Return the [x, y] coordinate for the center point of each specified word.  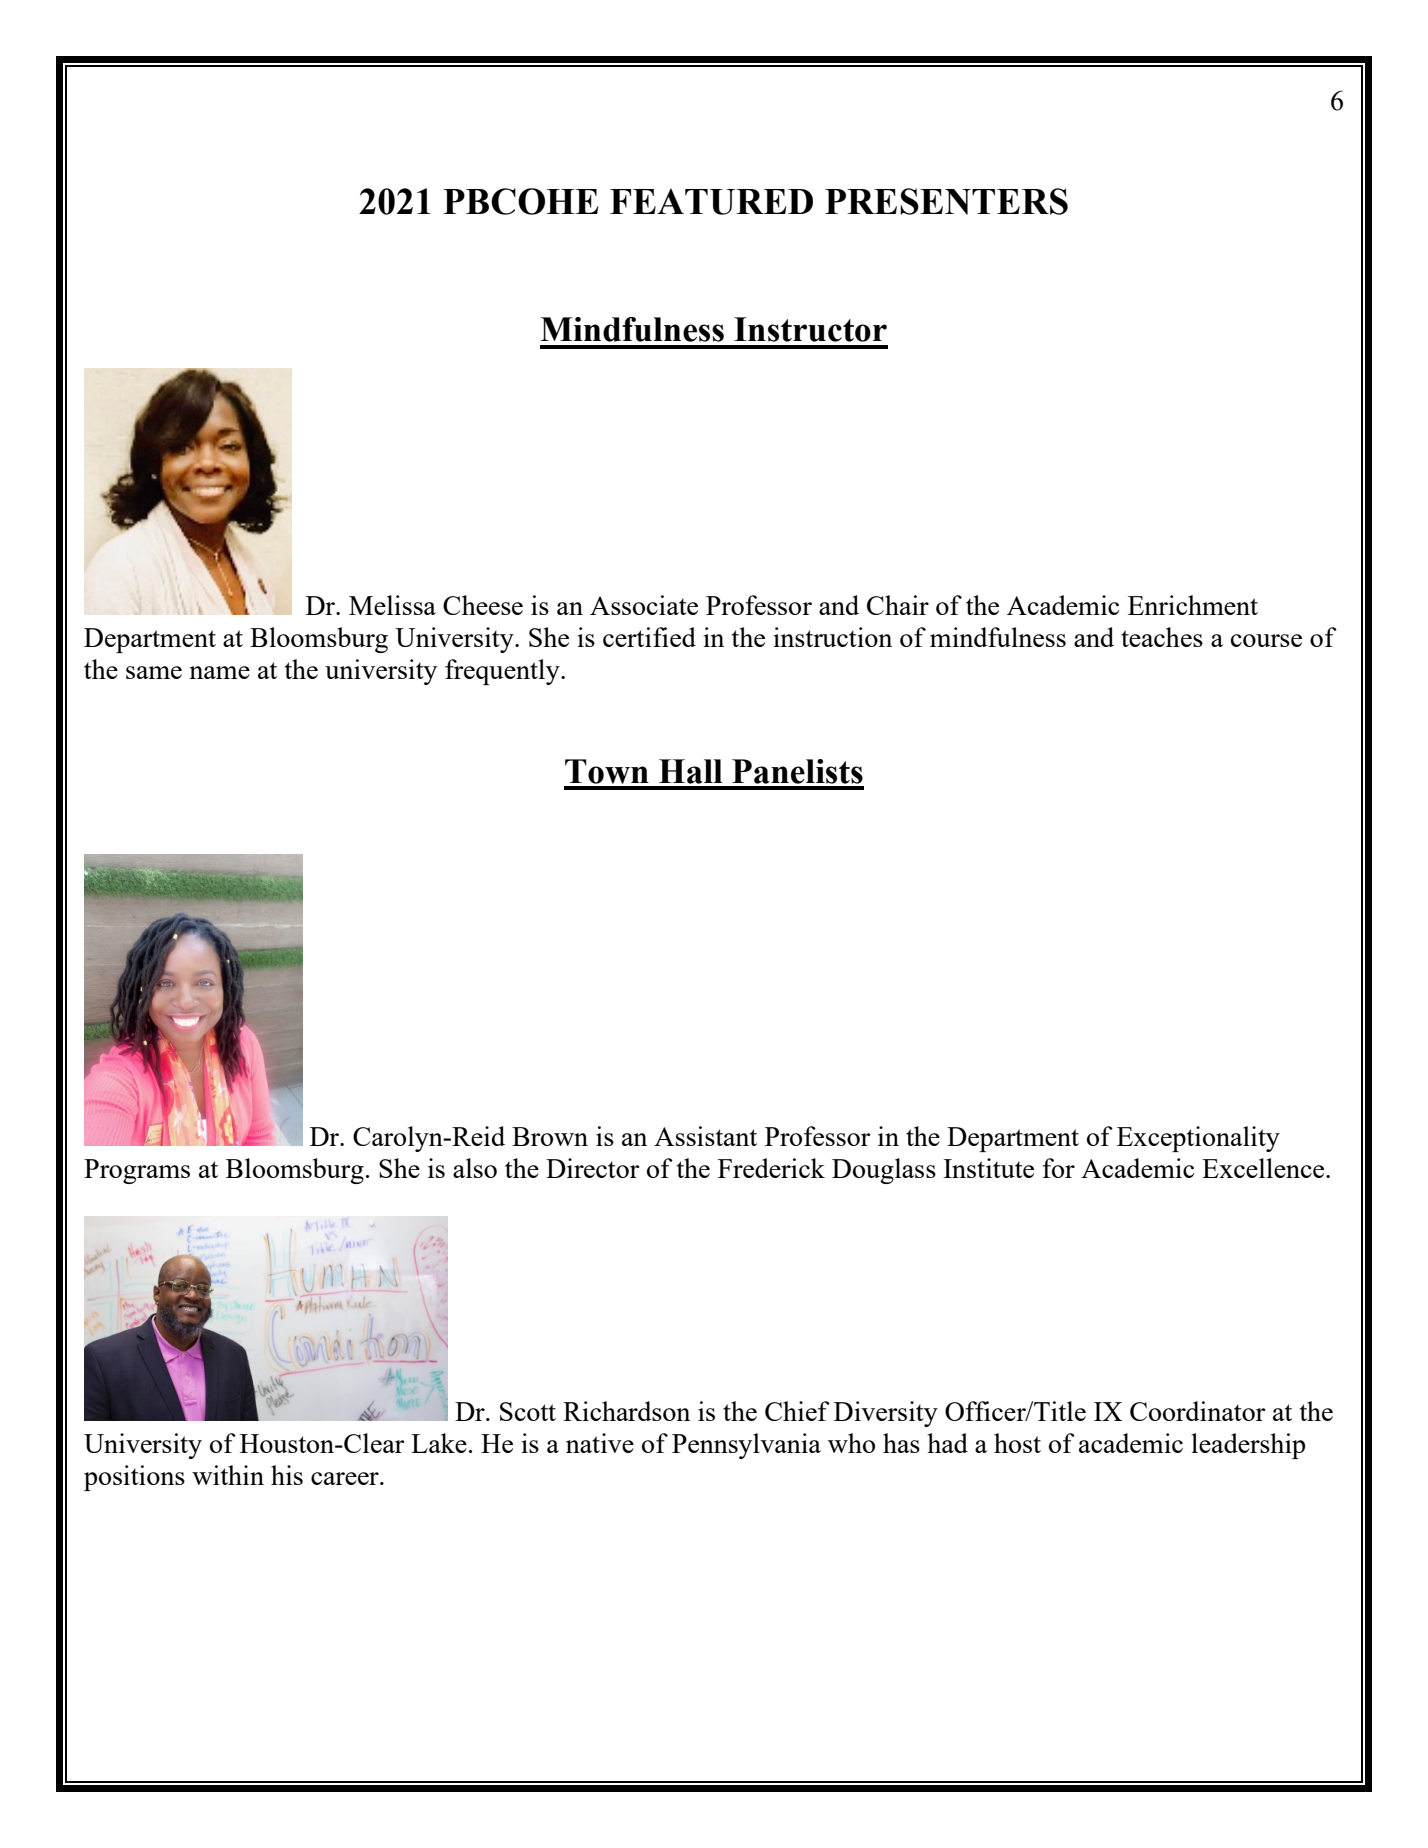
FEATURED [711, 201]
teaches [1162, 637]
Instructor [810, 329]
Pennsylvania [746, 1446]
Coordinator [1198, 1411]
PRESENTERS [946, 201]
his [287, 1475]
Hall [691, 771]
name [219, 672]
